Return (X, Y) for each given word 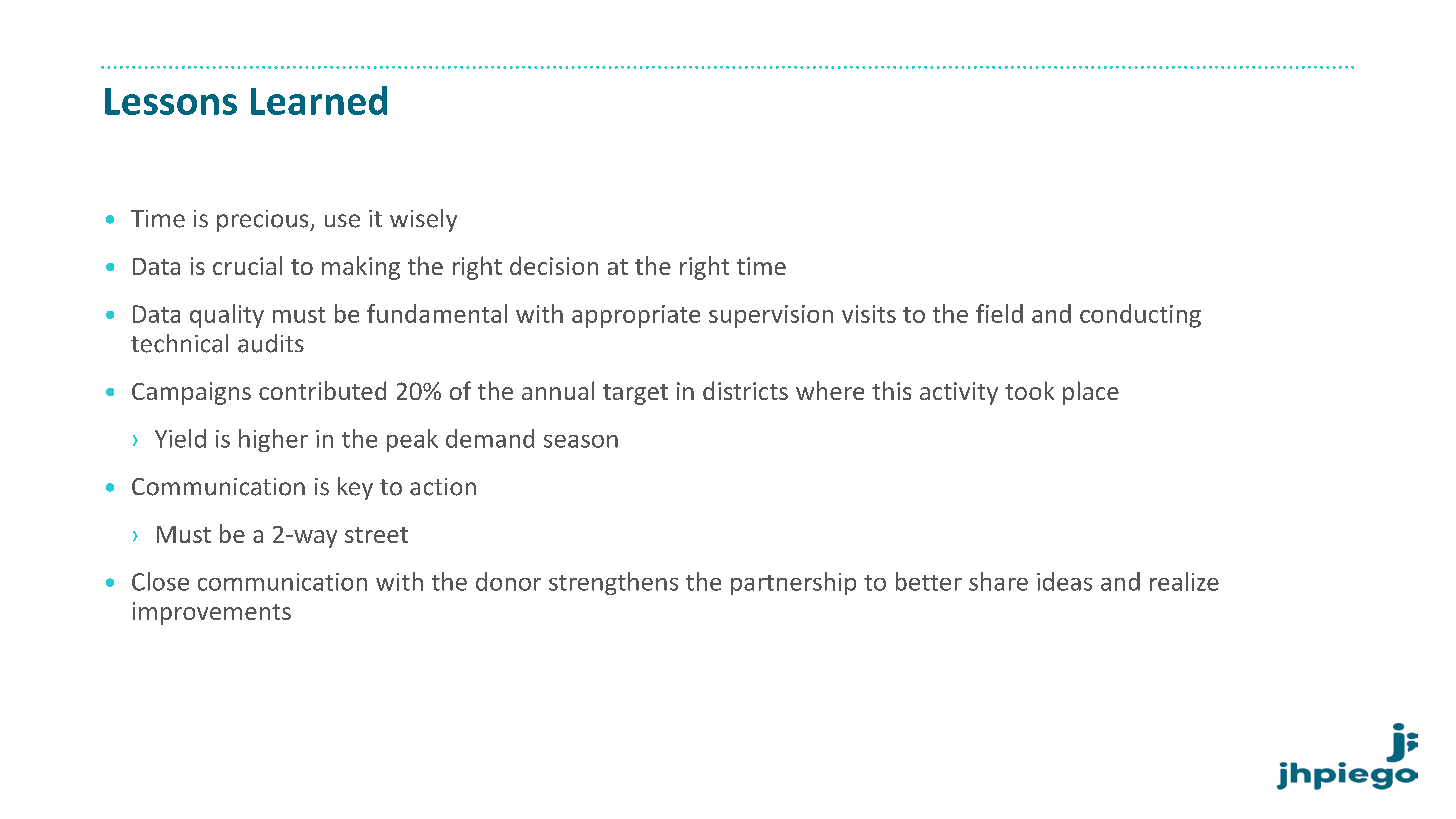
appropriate (636, 316)
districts (745, 390)
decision (554, 265)
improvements (212, 613)
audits (271, 343)
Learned (319, 100)
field (999, 313)
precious (264, 221)
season (581, 441)
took (1029, 390)
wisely (423, 220)
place (1091, 393)
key (355, 488)
